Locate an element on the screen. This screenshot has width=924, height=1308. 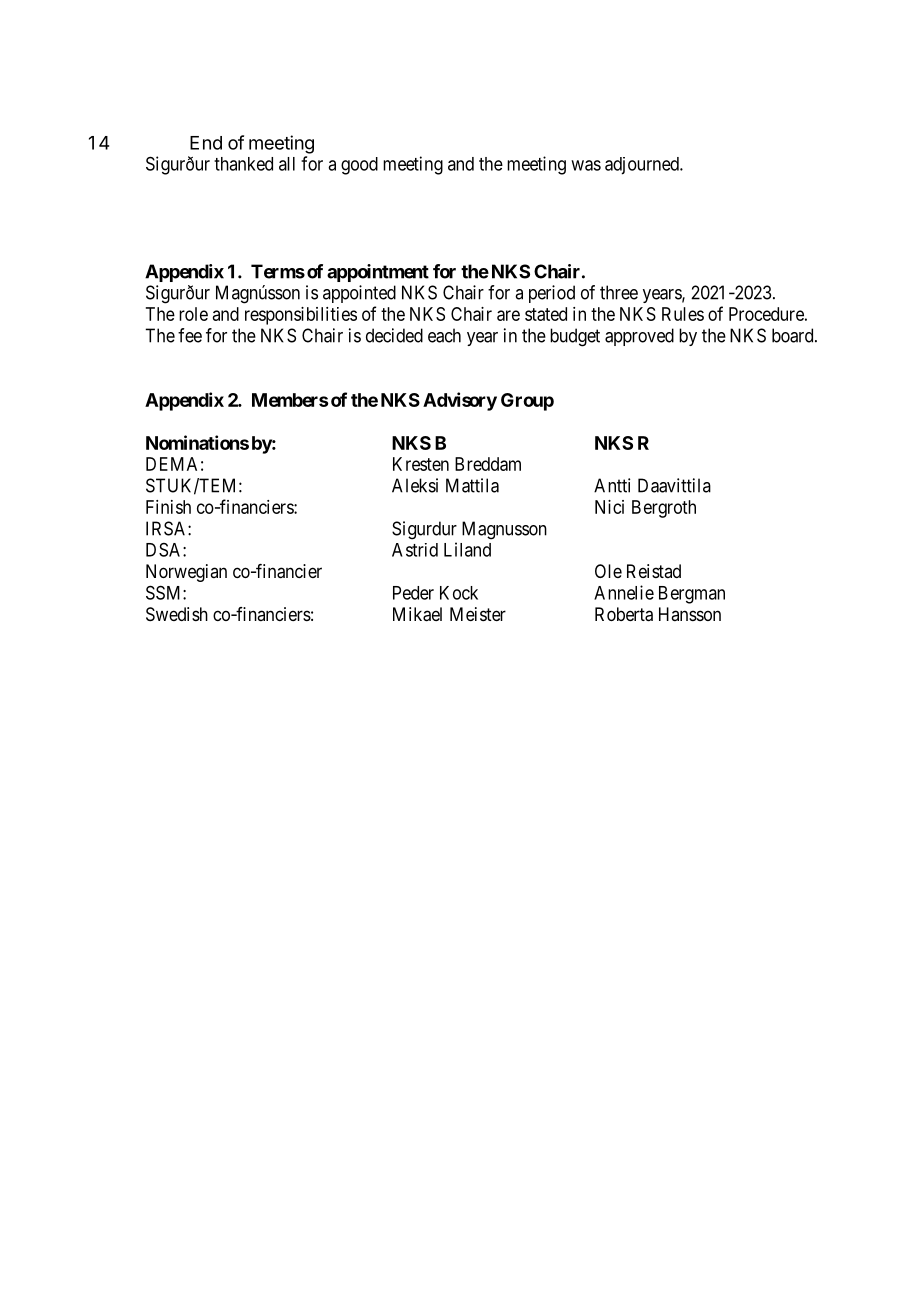
board is located at coordinates (794, 335).
